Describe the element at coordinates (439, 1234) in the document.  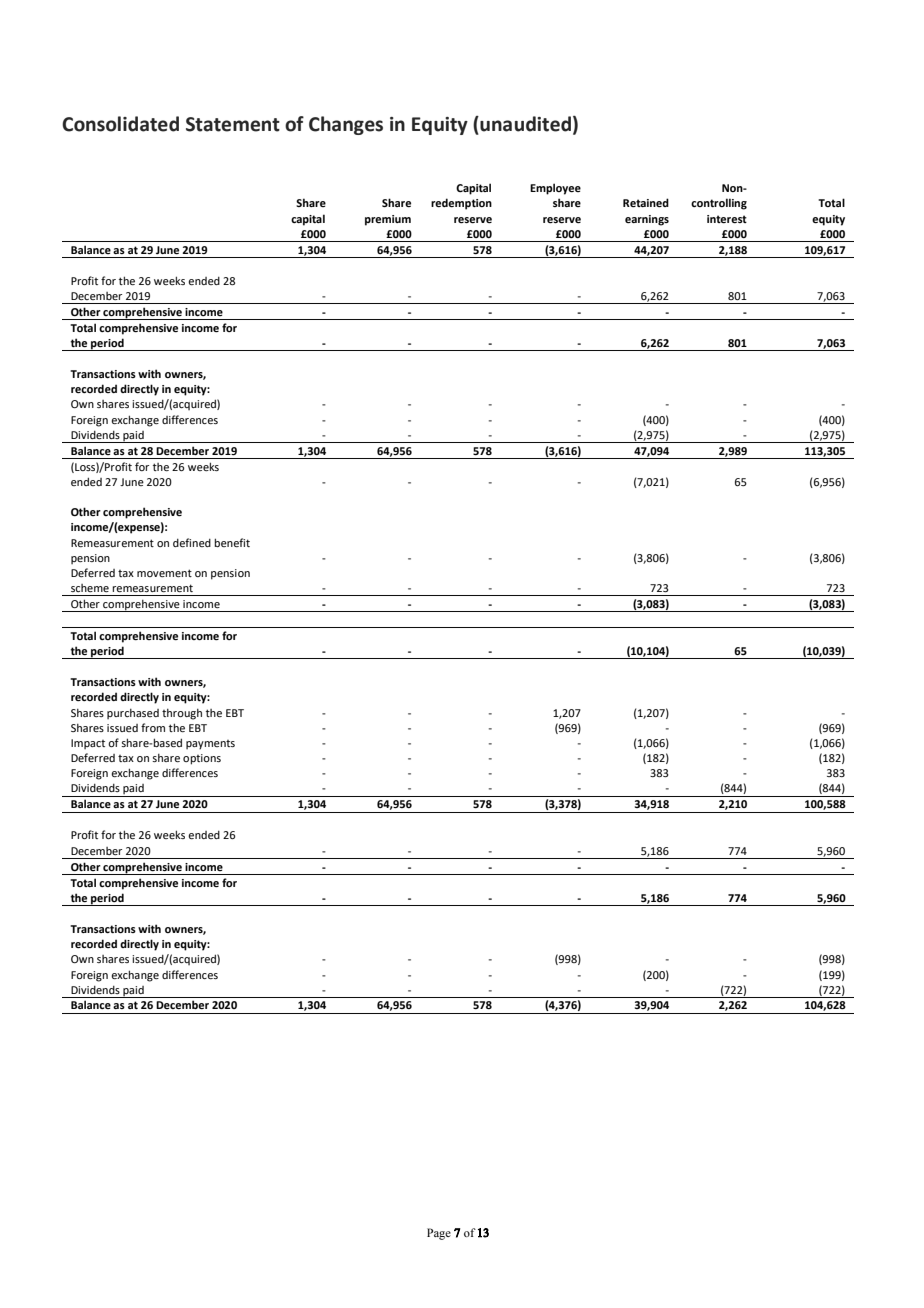
I see `Page` at that location.
